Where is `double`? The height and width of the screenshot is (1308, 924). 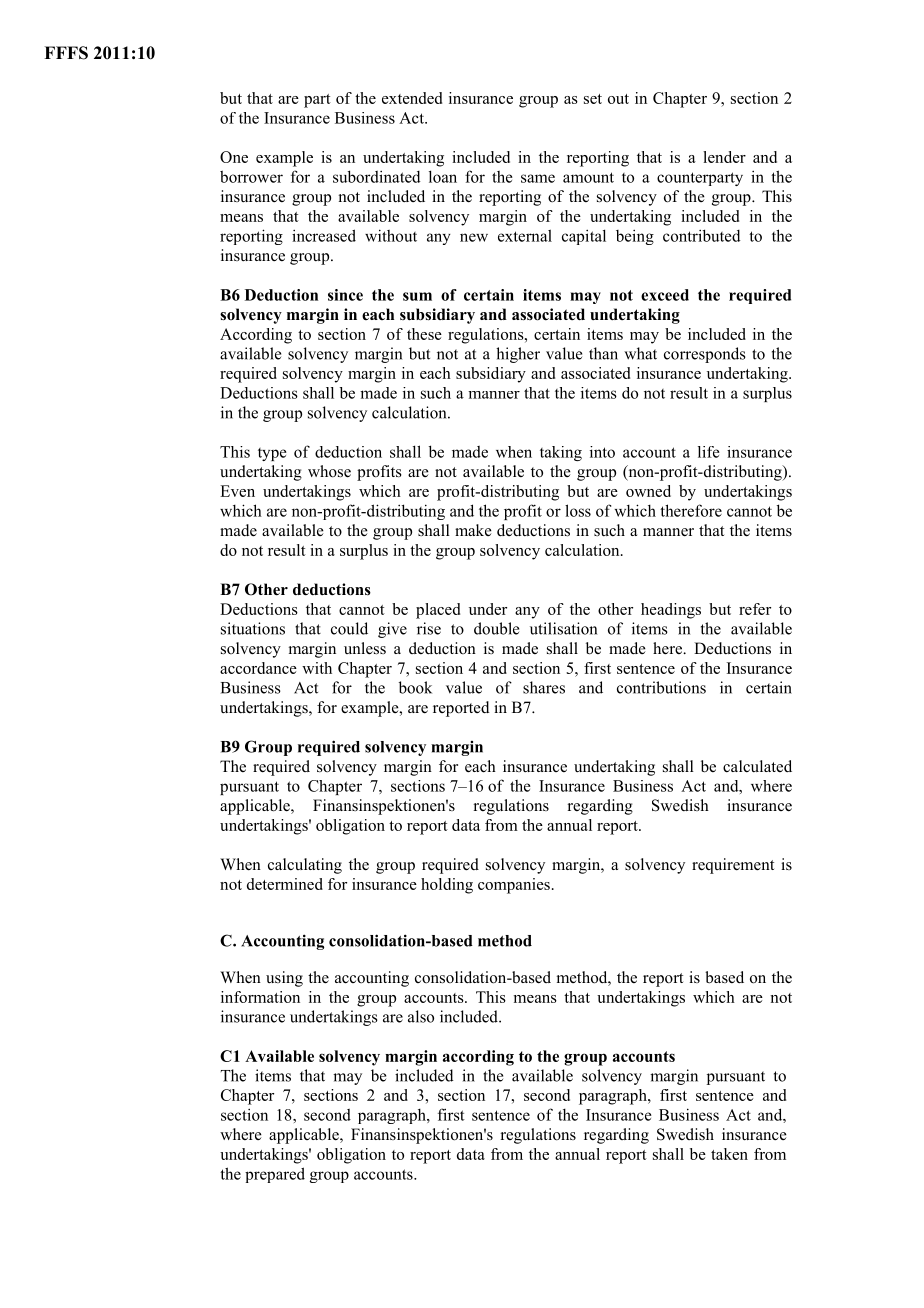
double is located at coordinates (496, 628).
